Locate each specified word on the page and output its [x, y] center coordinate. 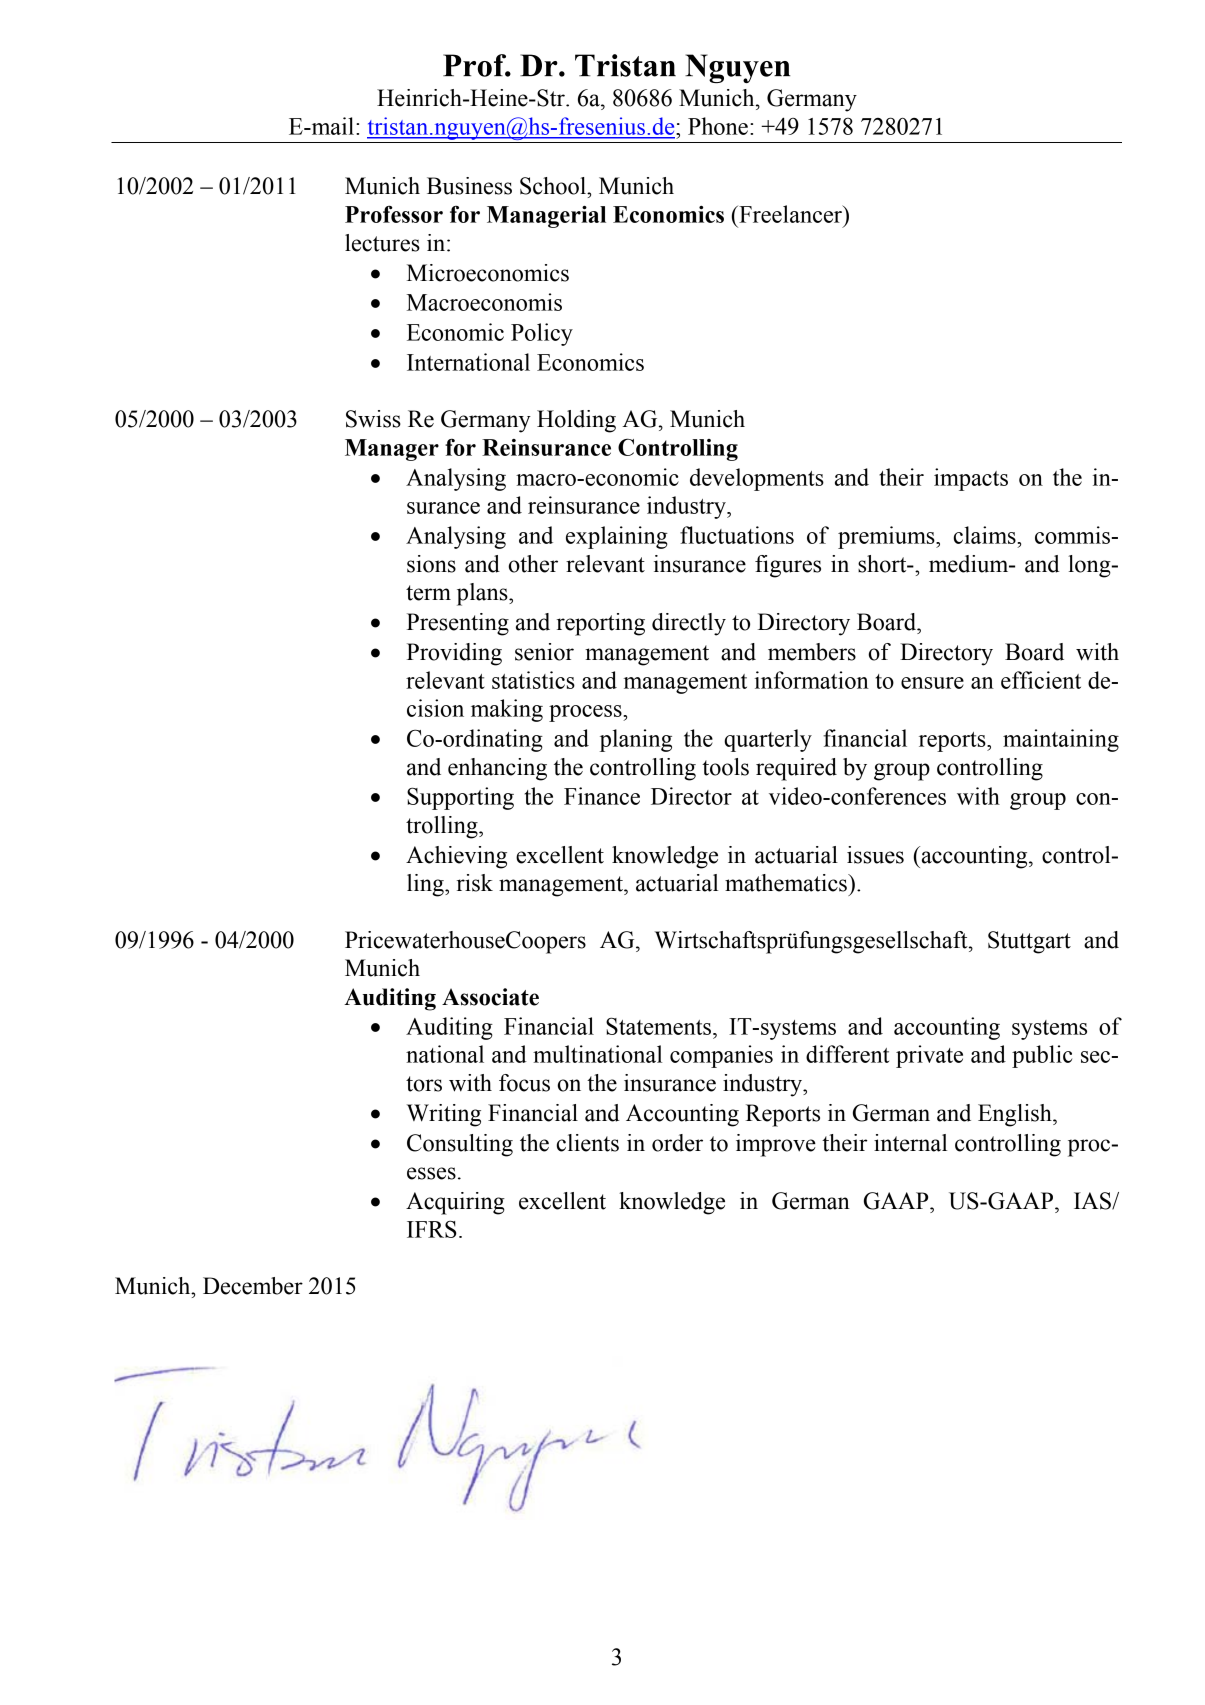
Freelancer [791, 214]
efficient [1041, 680]
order [677, 1143]
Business [469, 186]
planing [636, 740]
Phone [718, 126]
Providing [454, 654]
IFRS [432, 1229]
